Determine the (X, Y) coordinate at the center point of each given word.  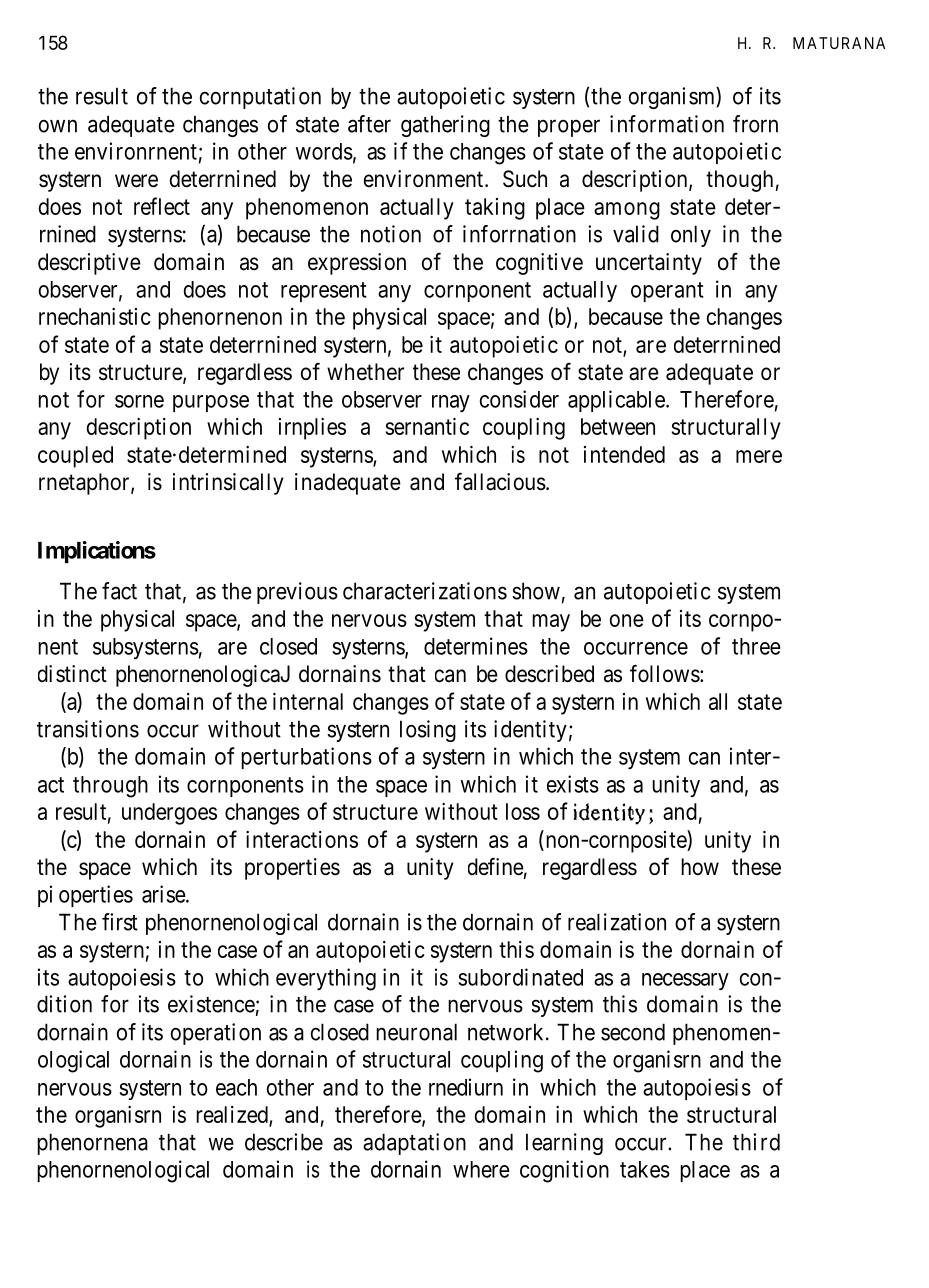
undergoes (169, 814)
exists (573, 784)
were (136, 181)
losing (428, 731)
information (667, 124)
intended (624, 454)
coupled (75, 457)
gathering (445, 126)
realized (232, 1114)
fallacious (500, 481)
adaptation (414, 1144)
